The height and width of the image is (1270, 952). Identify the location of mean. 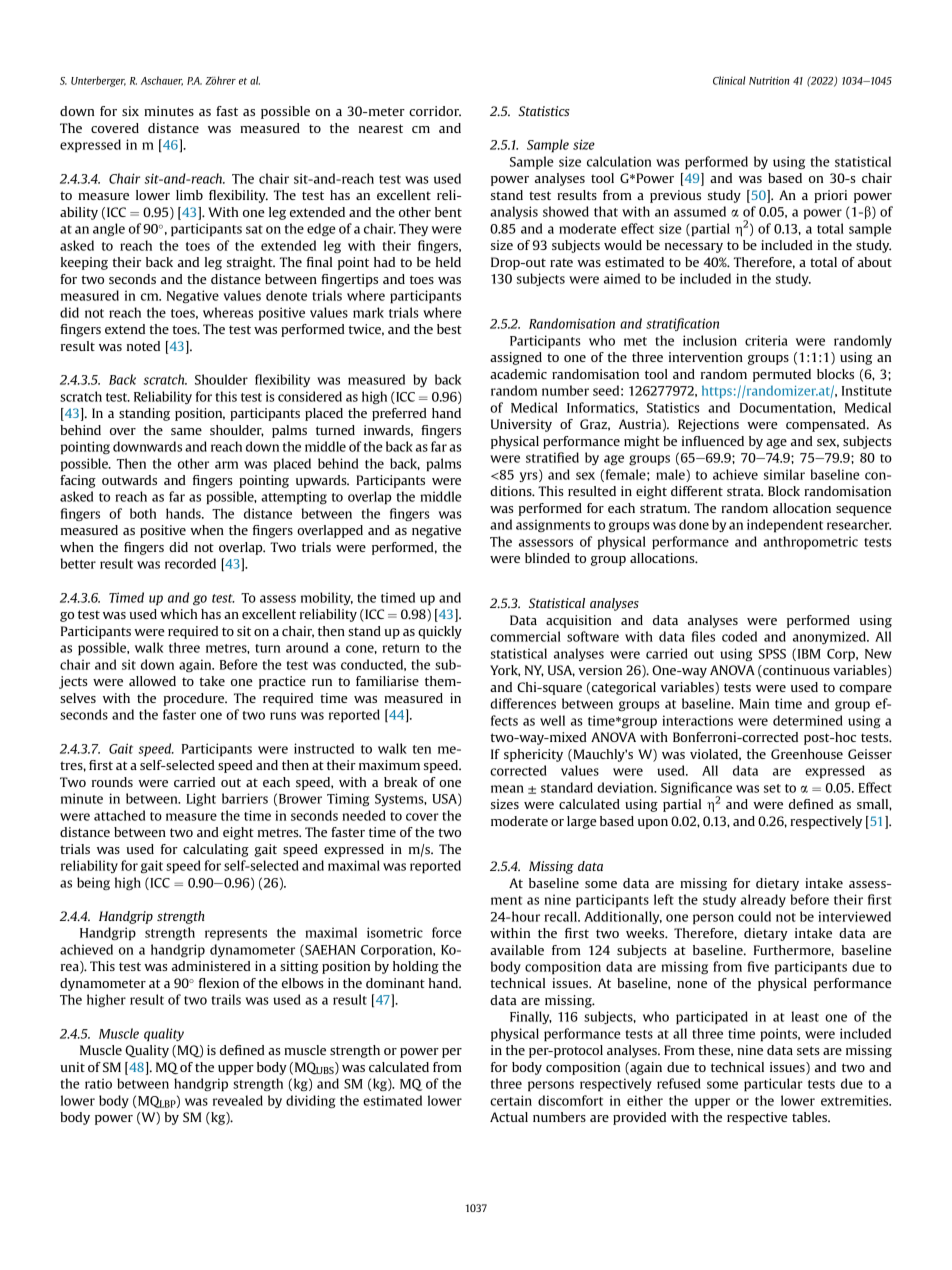
(507, 789).
